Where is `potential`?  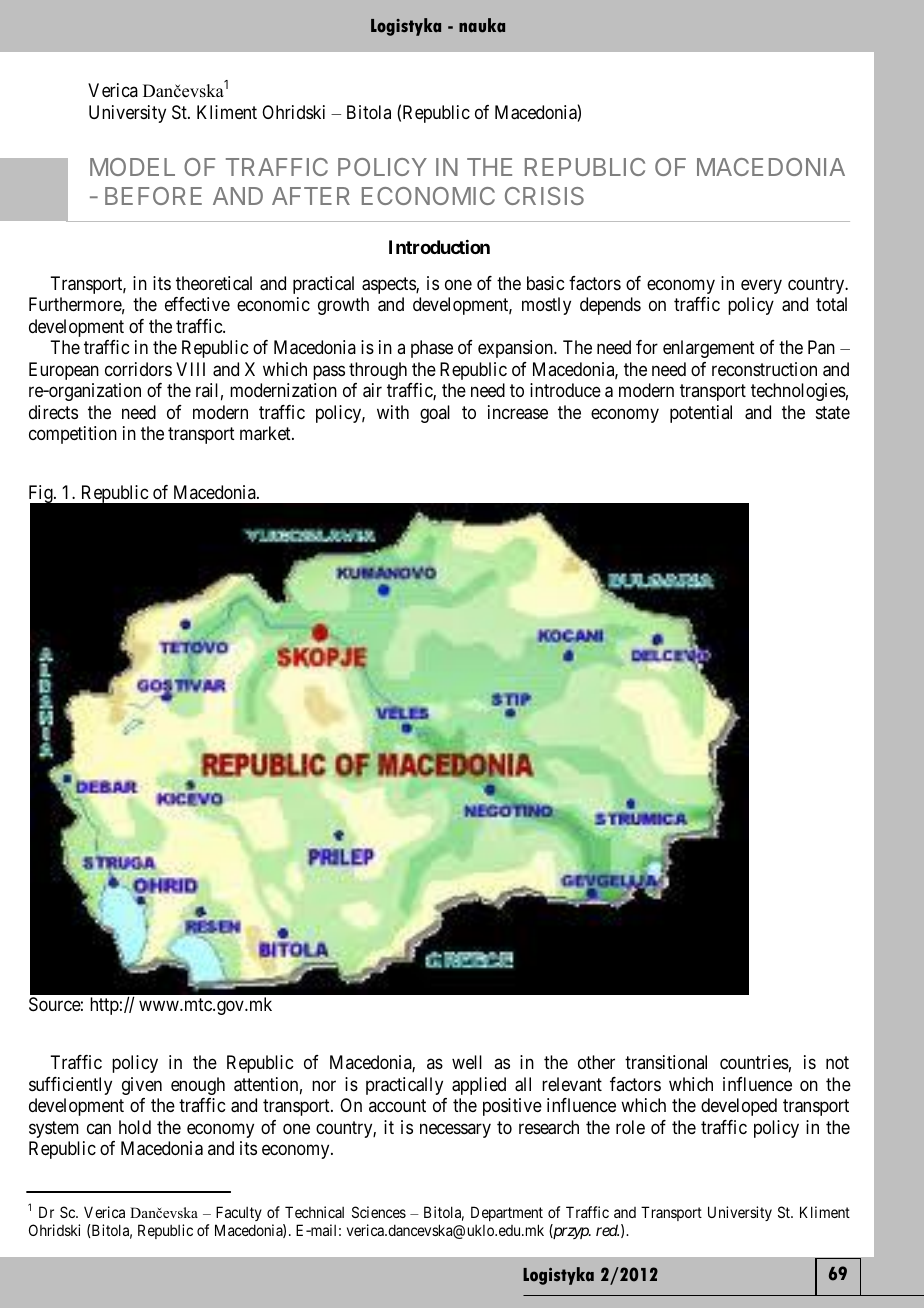
potential is located at coordinates (701, 414).
